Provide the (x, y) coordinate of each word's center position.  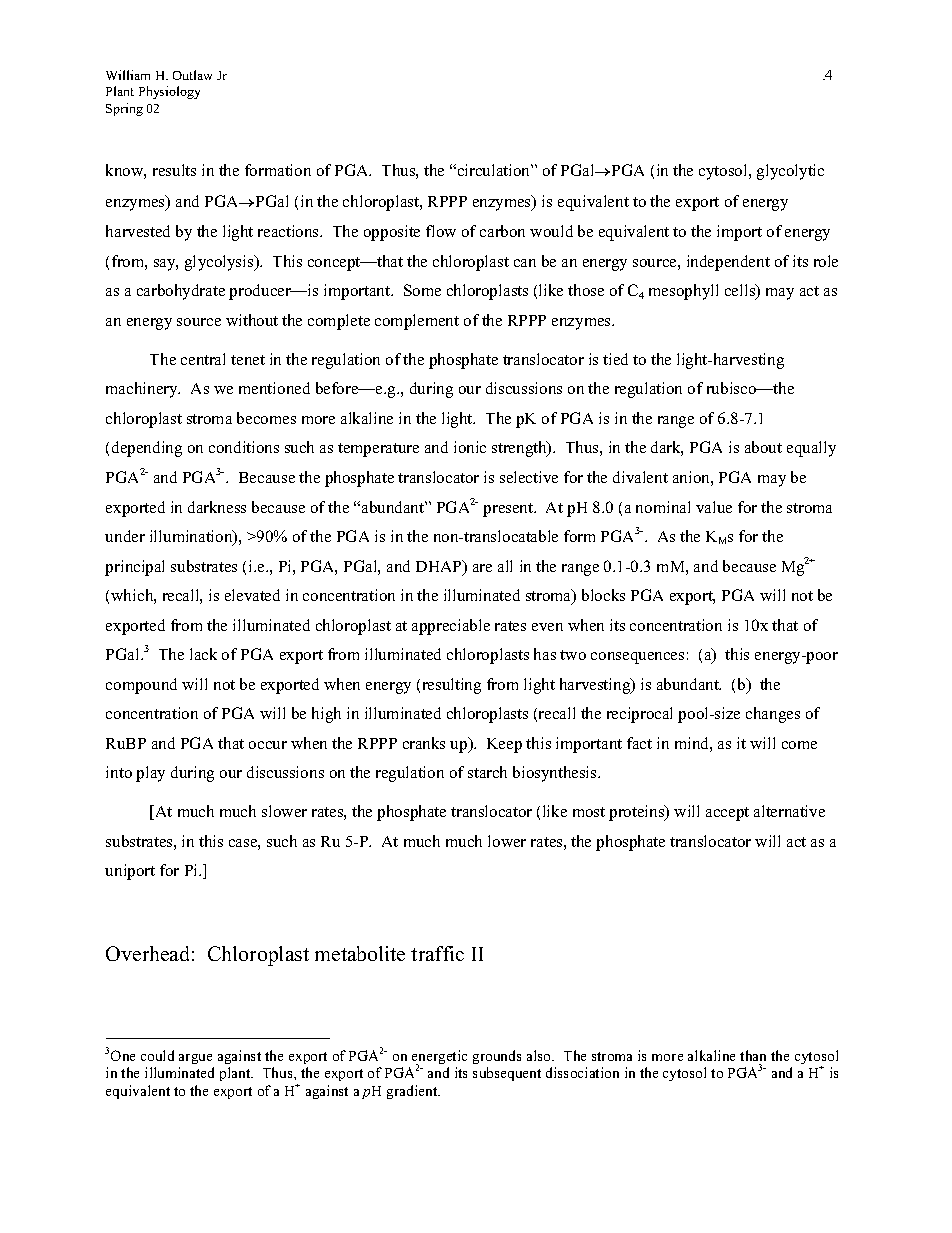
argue (195, 1059)
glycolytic (790, 172)
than (753, 1055)
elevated (252, 595)
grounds (497, 1057)
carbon (502, 231)
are (482, 568)
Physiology (169, 92)
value (714, 507)
